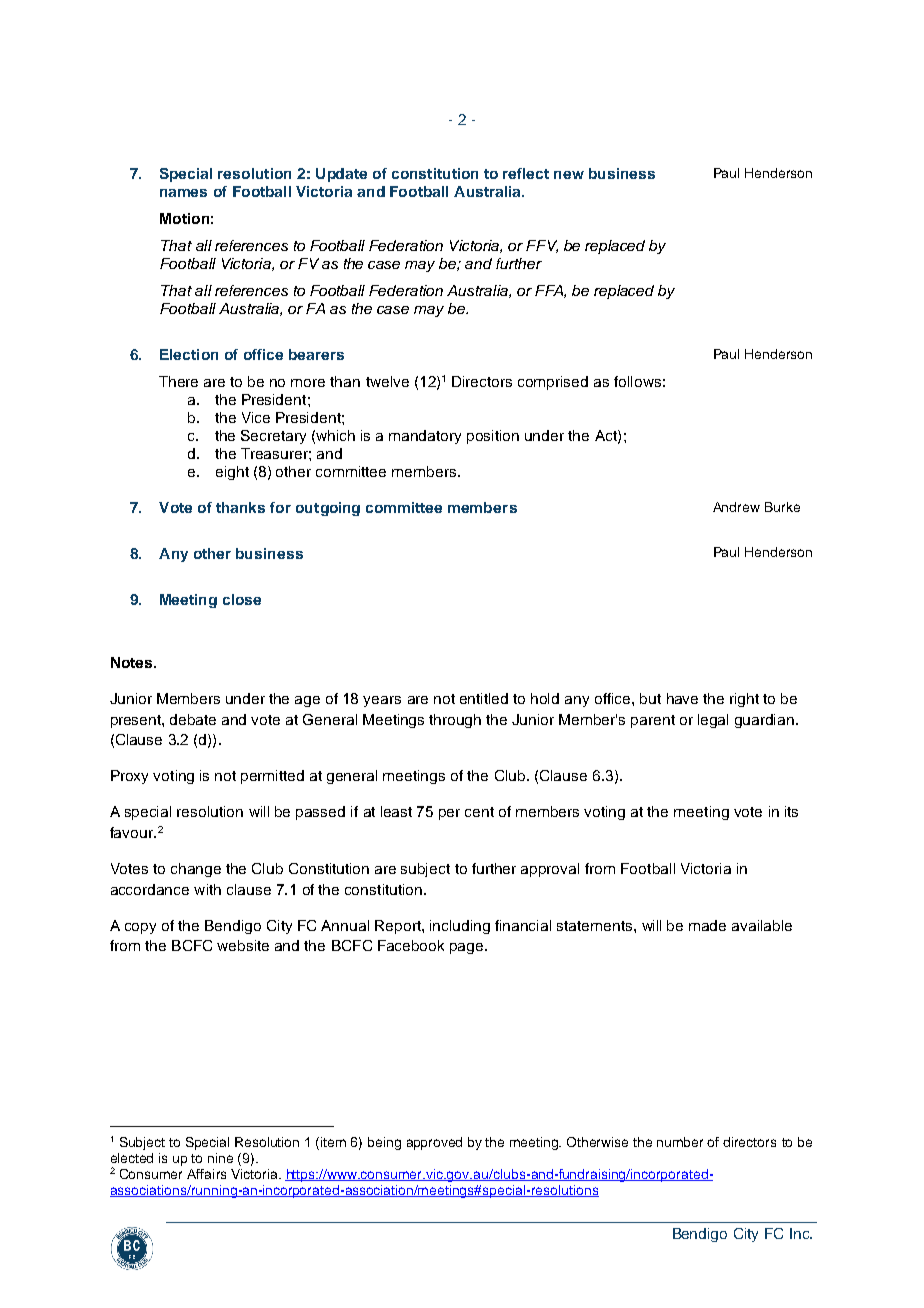  Describe the element at coordinates (220, 1158) in the document. I see `nine` at that location.
